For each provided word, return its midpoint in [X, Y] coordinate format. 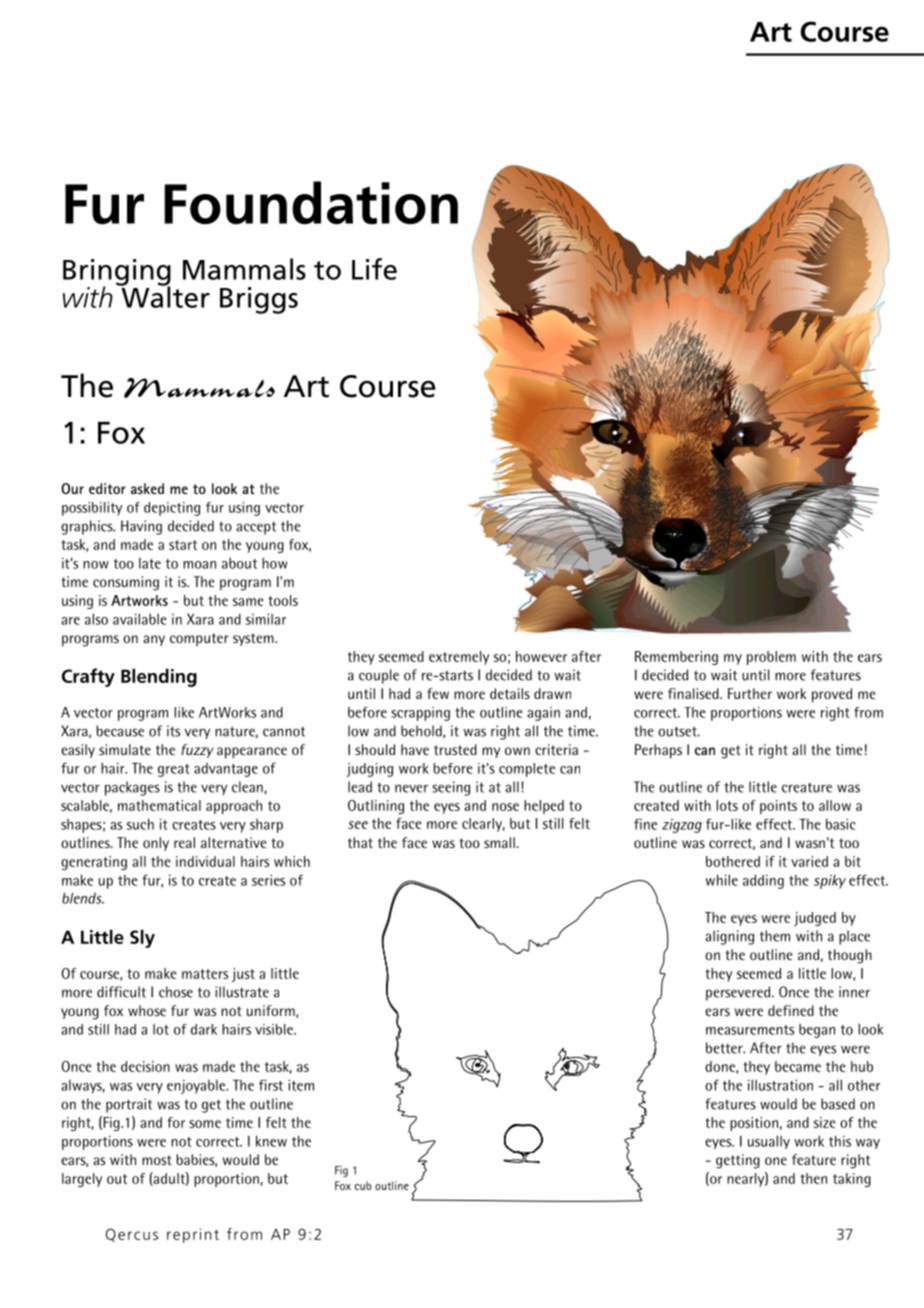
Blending [159, 677]
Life [374, 269]
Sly [142, 938]
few [438, 693]
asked [147, 488]
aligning [729, 937]
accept [256, 528]
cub [363, 1185]
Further [750, 693]
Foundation [311, 203]
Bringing [117, 273]
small [499, 842]
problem [771, 658]
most [157, 1160]
